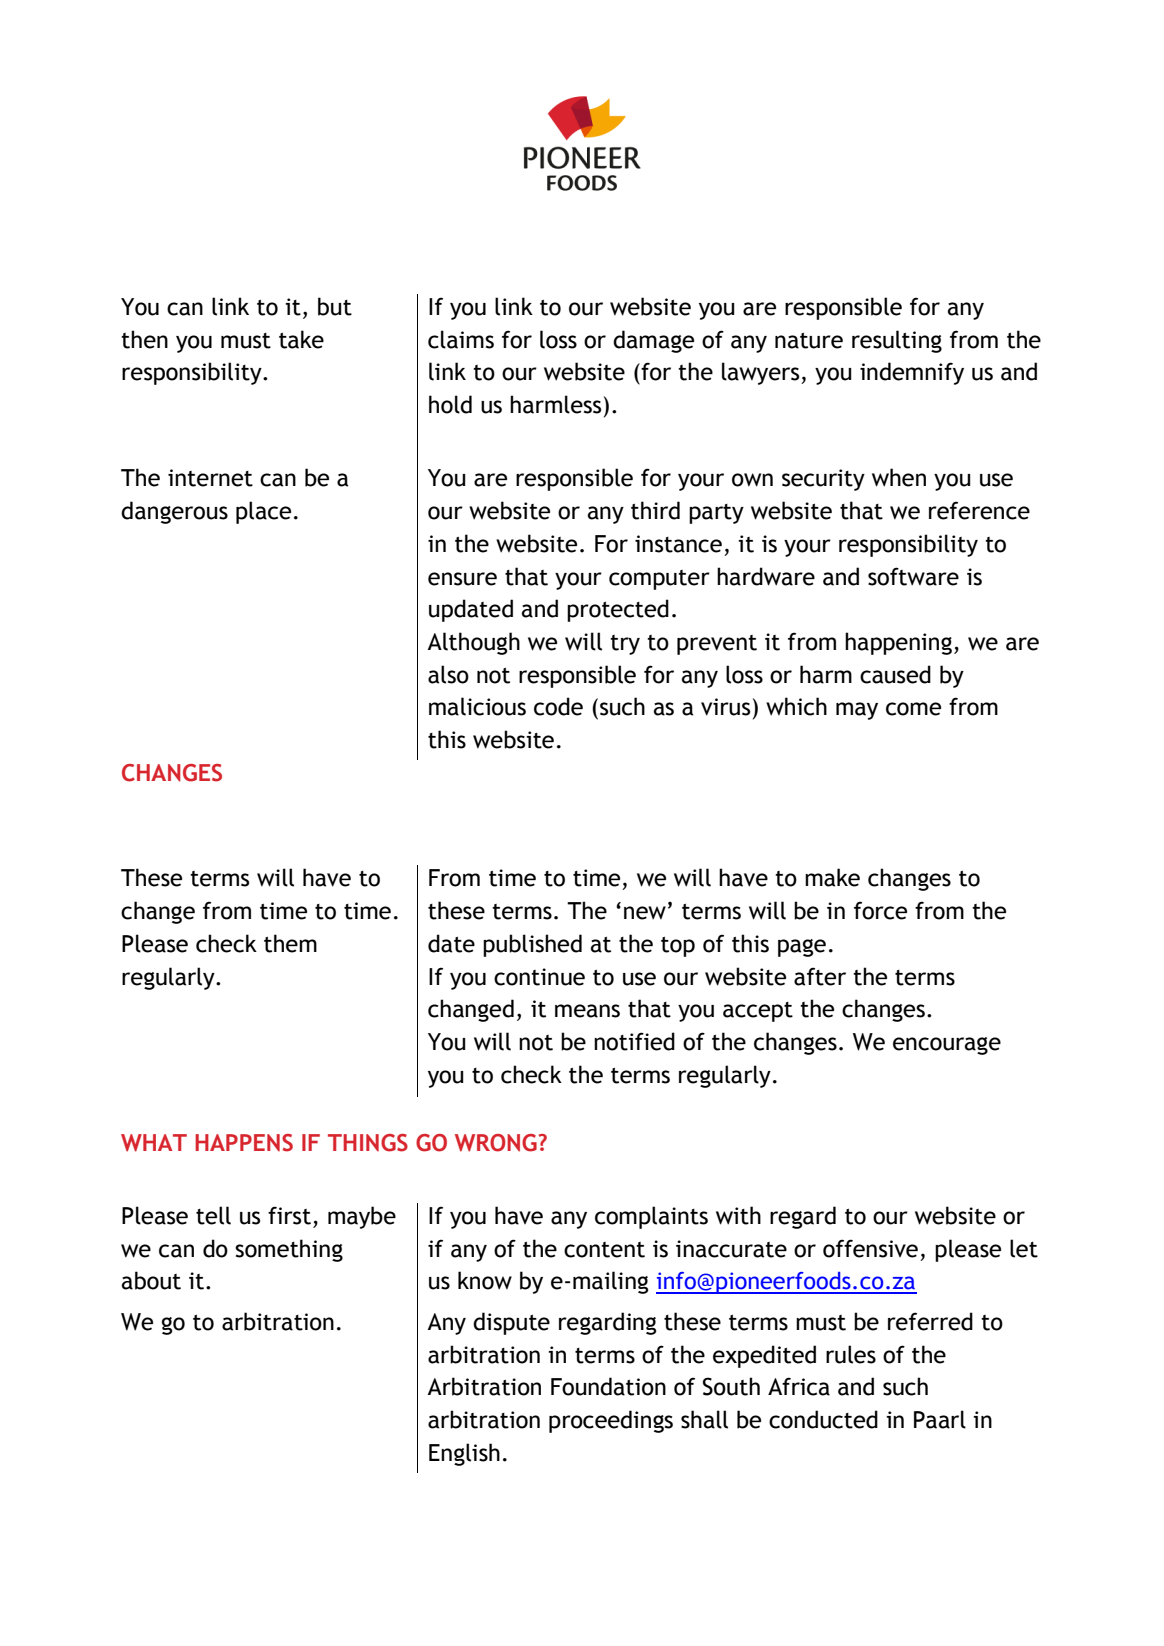  What do you see at coordinates (618, 610) in the screenshot?
I see `protected` at bounding box center [618, 610].
